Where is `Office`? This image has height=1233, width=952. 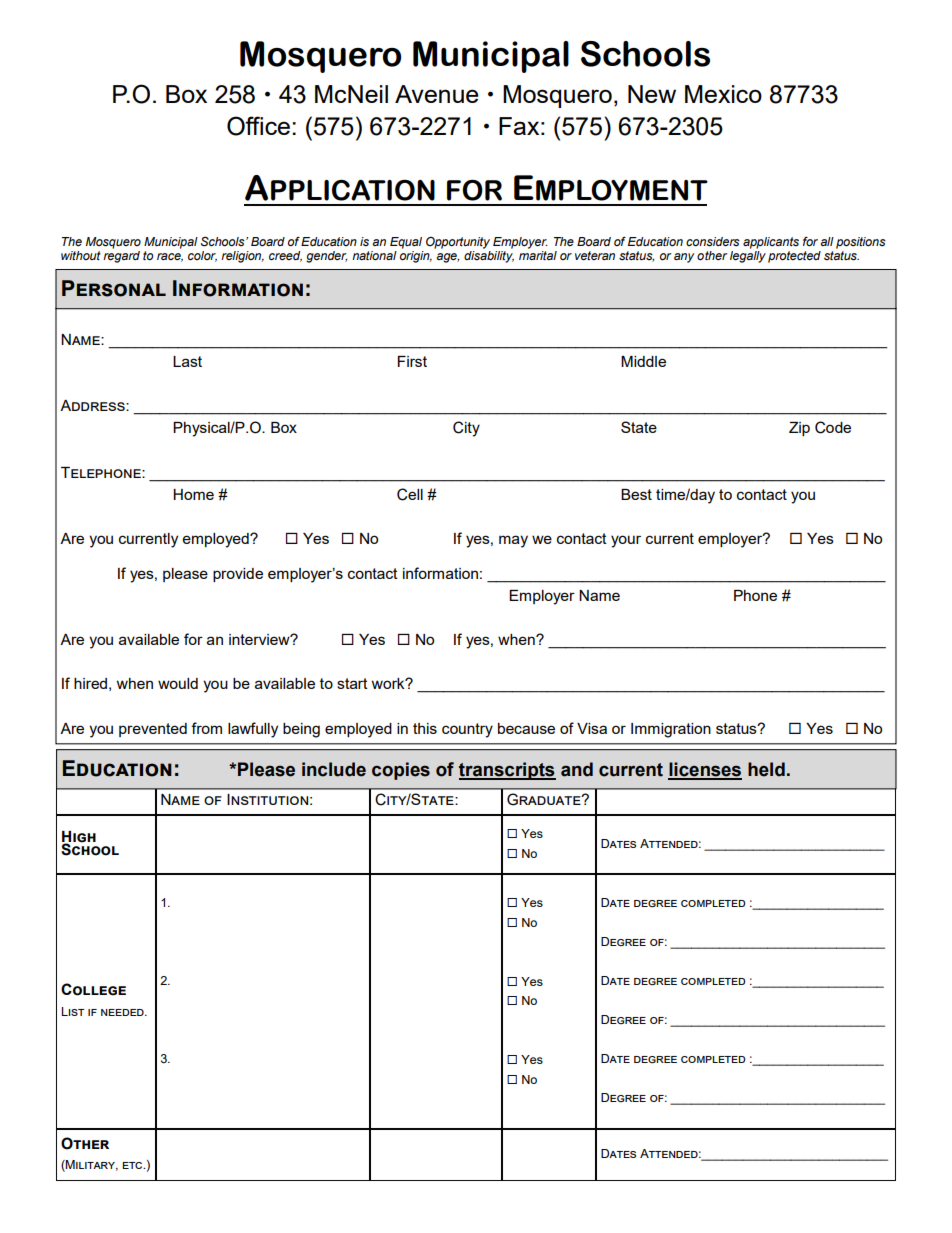 Office is located at coordinates (258, 126).
